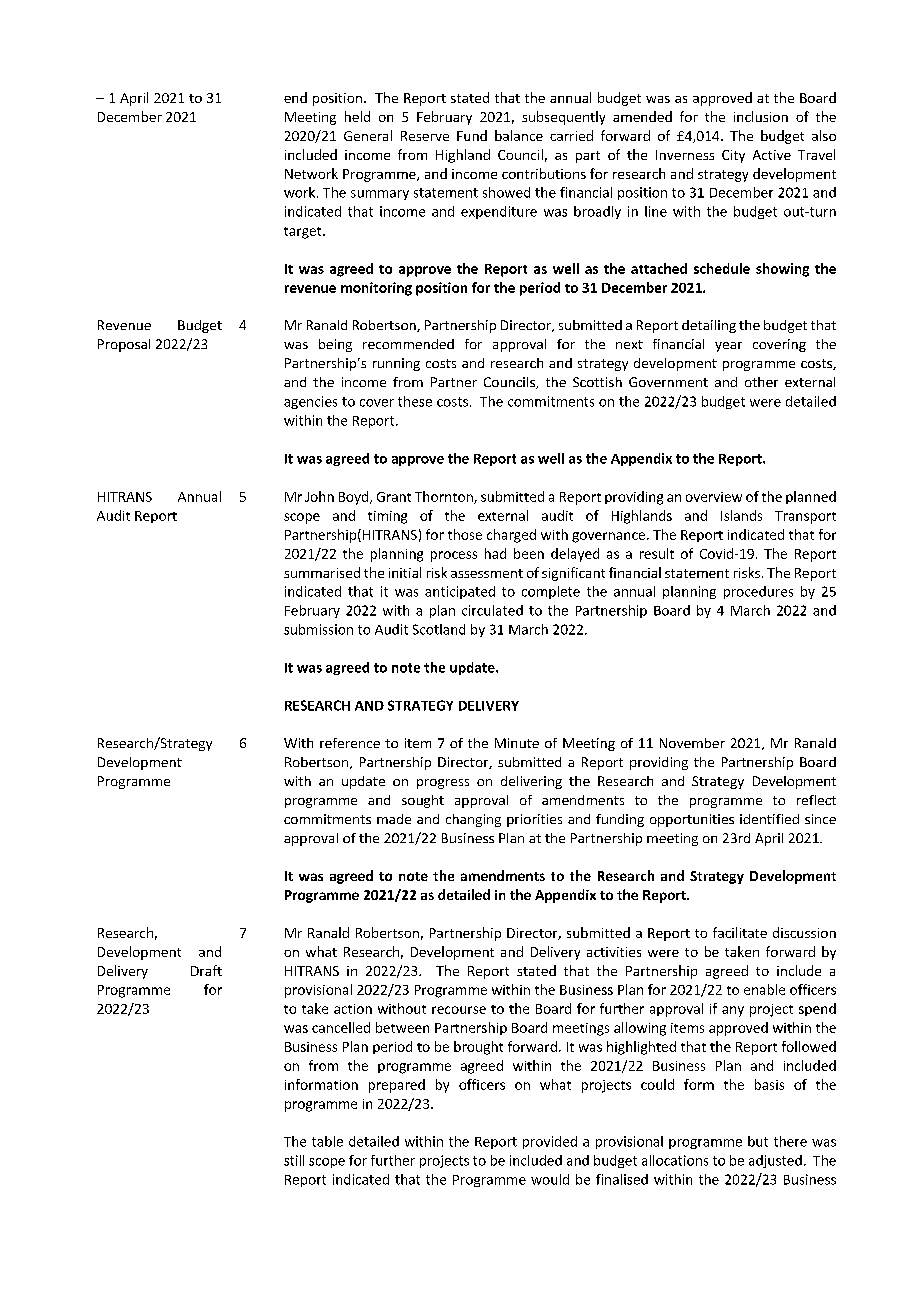 The image size is (924, 1308). What do you see at coordinates (733, 156) in the image?
I see `City` at bounding box center [733, 156].
